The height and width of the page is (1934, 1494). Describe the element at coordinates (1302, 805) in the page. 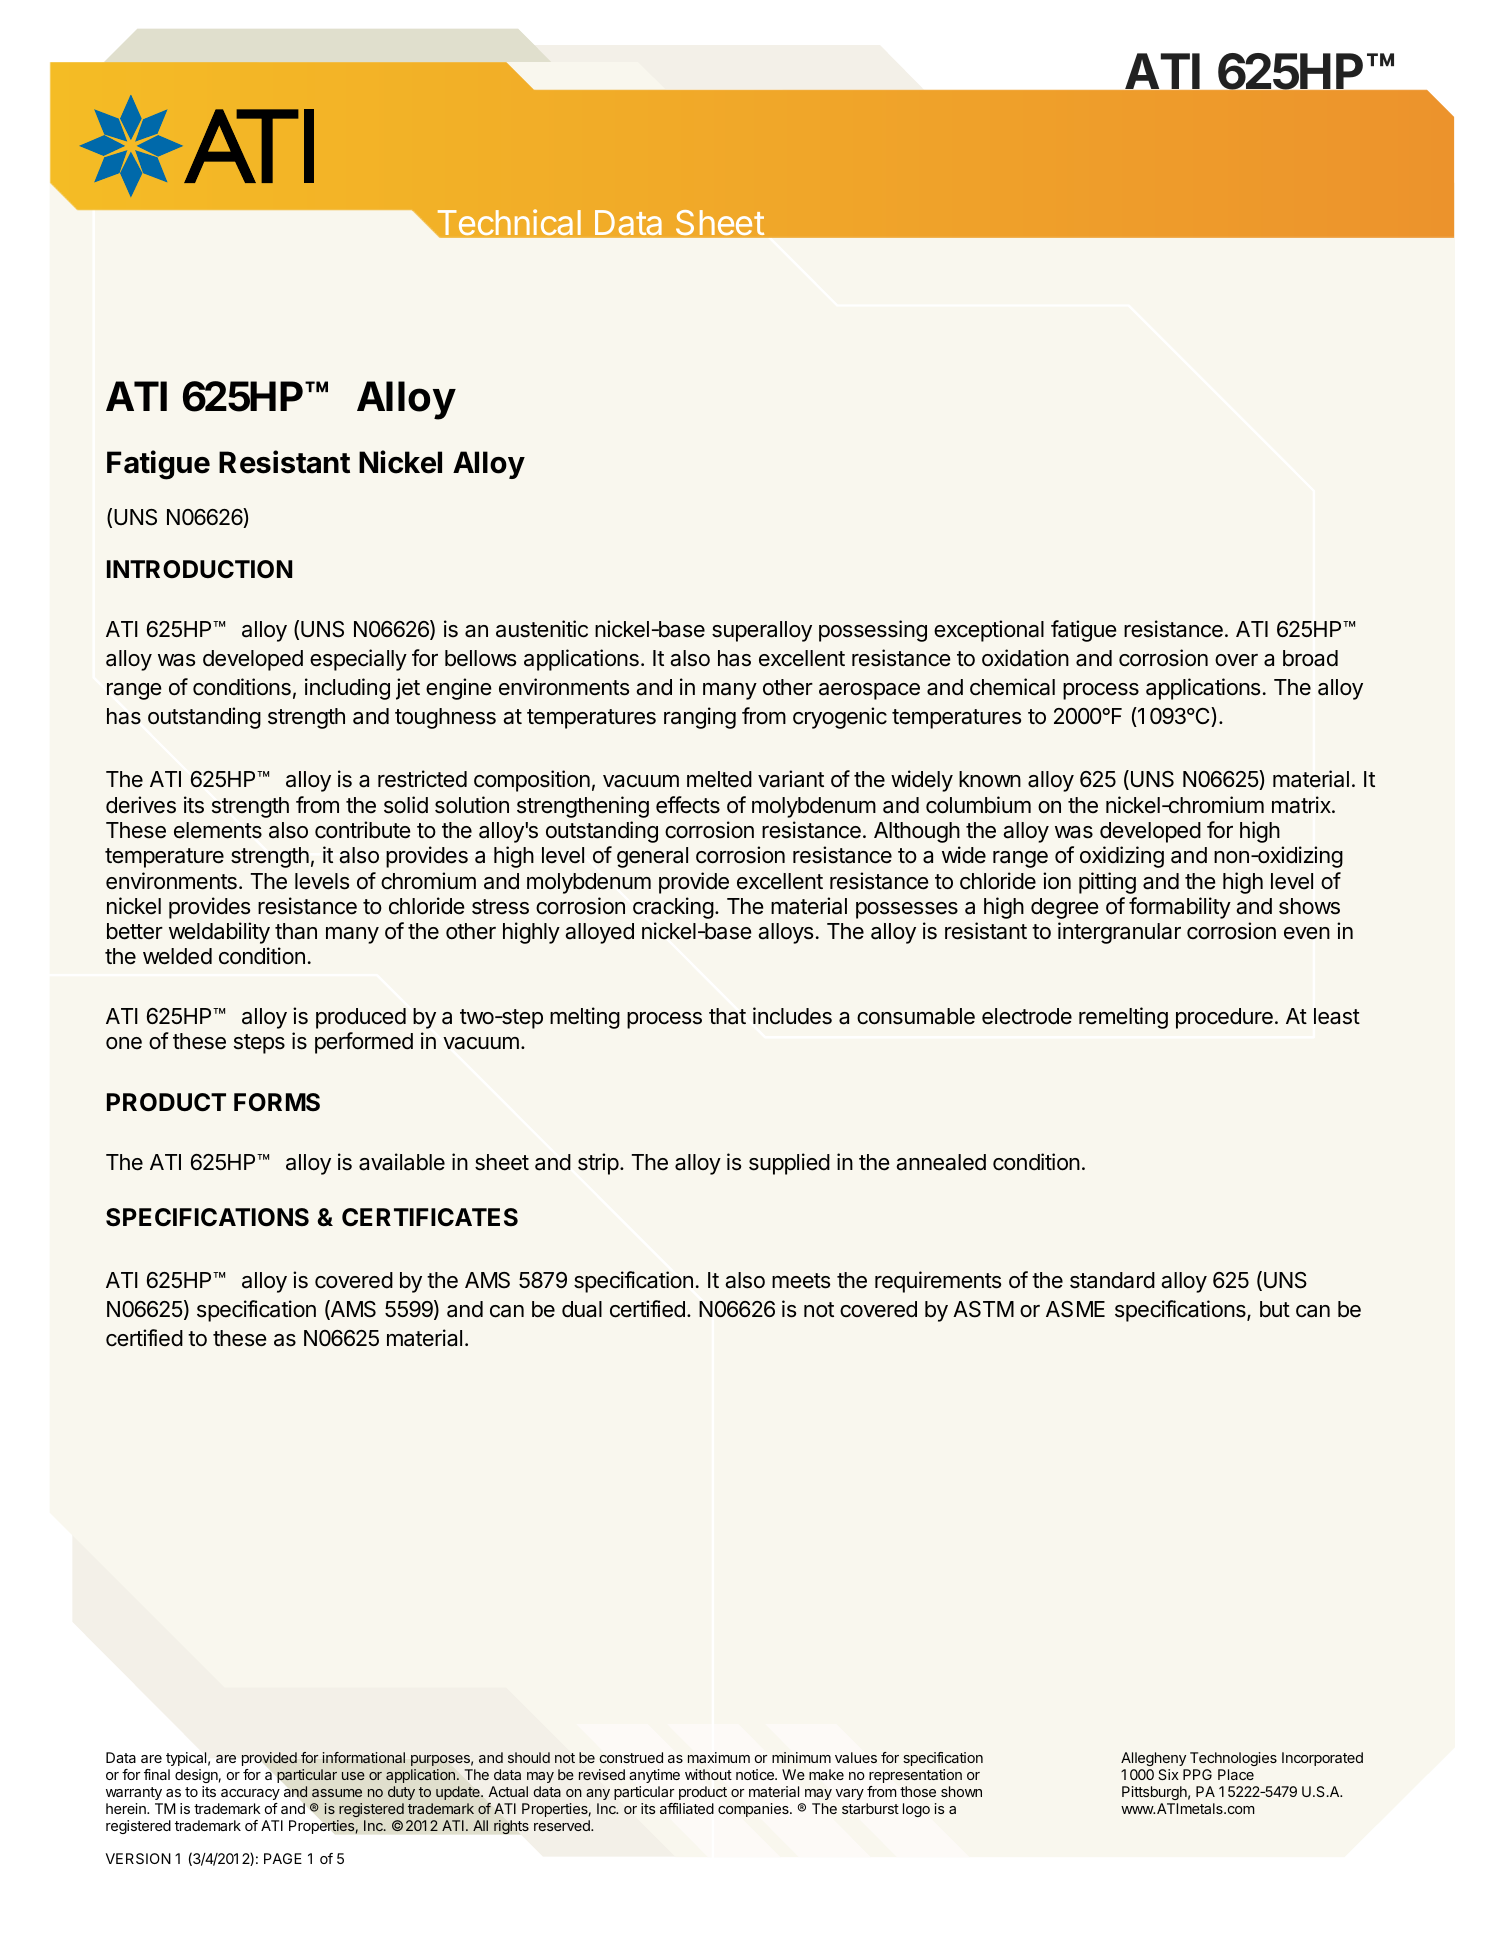

I see `matrix` at that location.
